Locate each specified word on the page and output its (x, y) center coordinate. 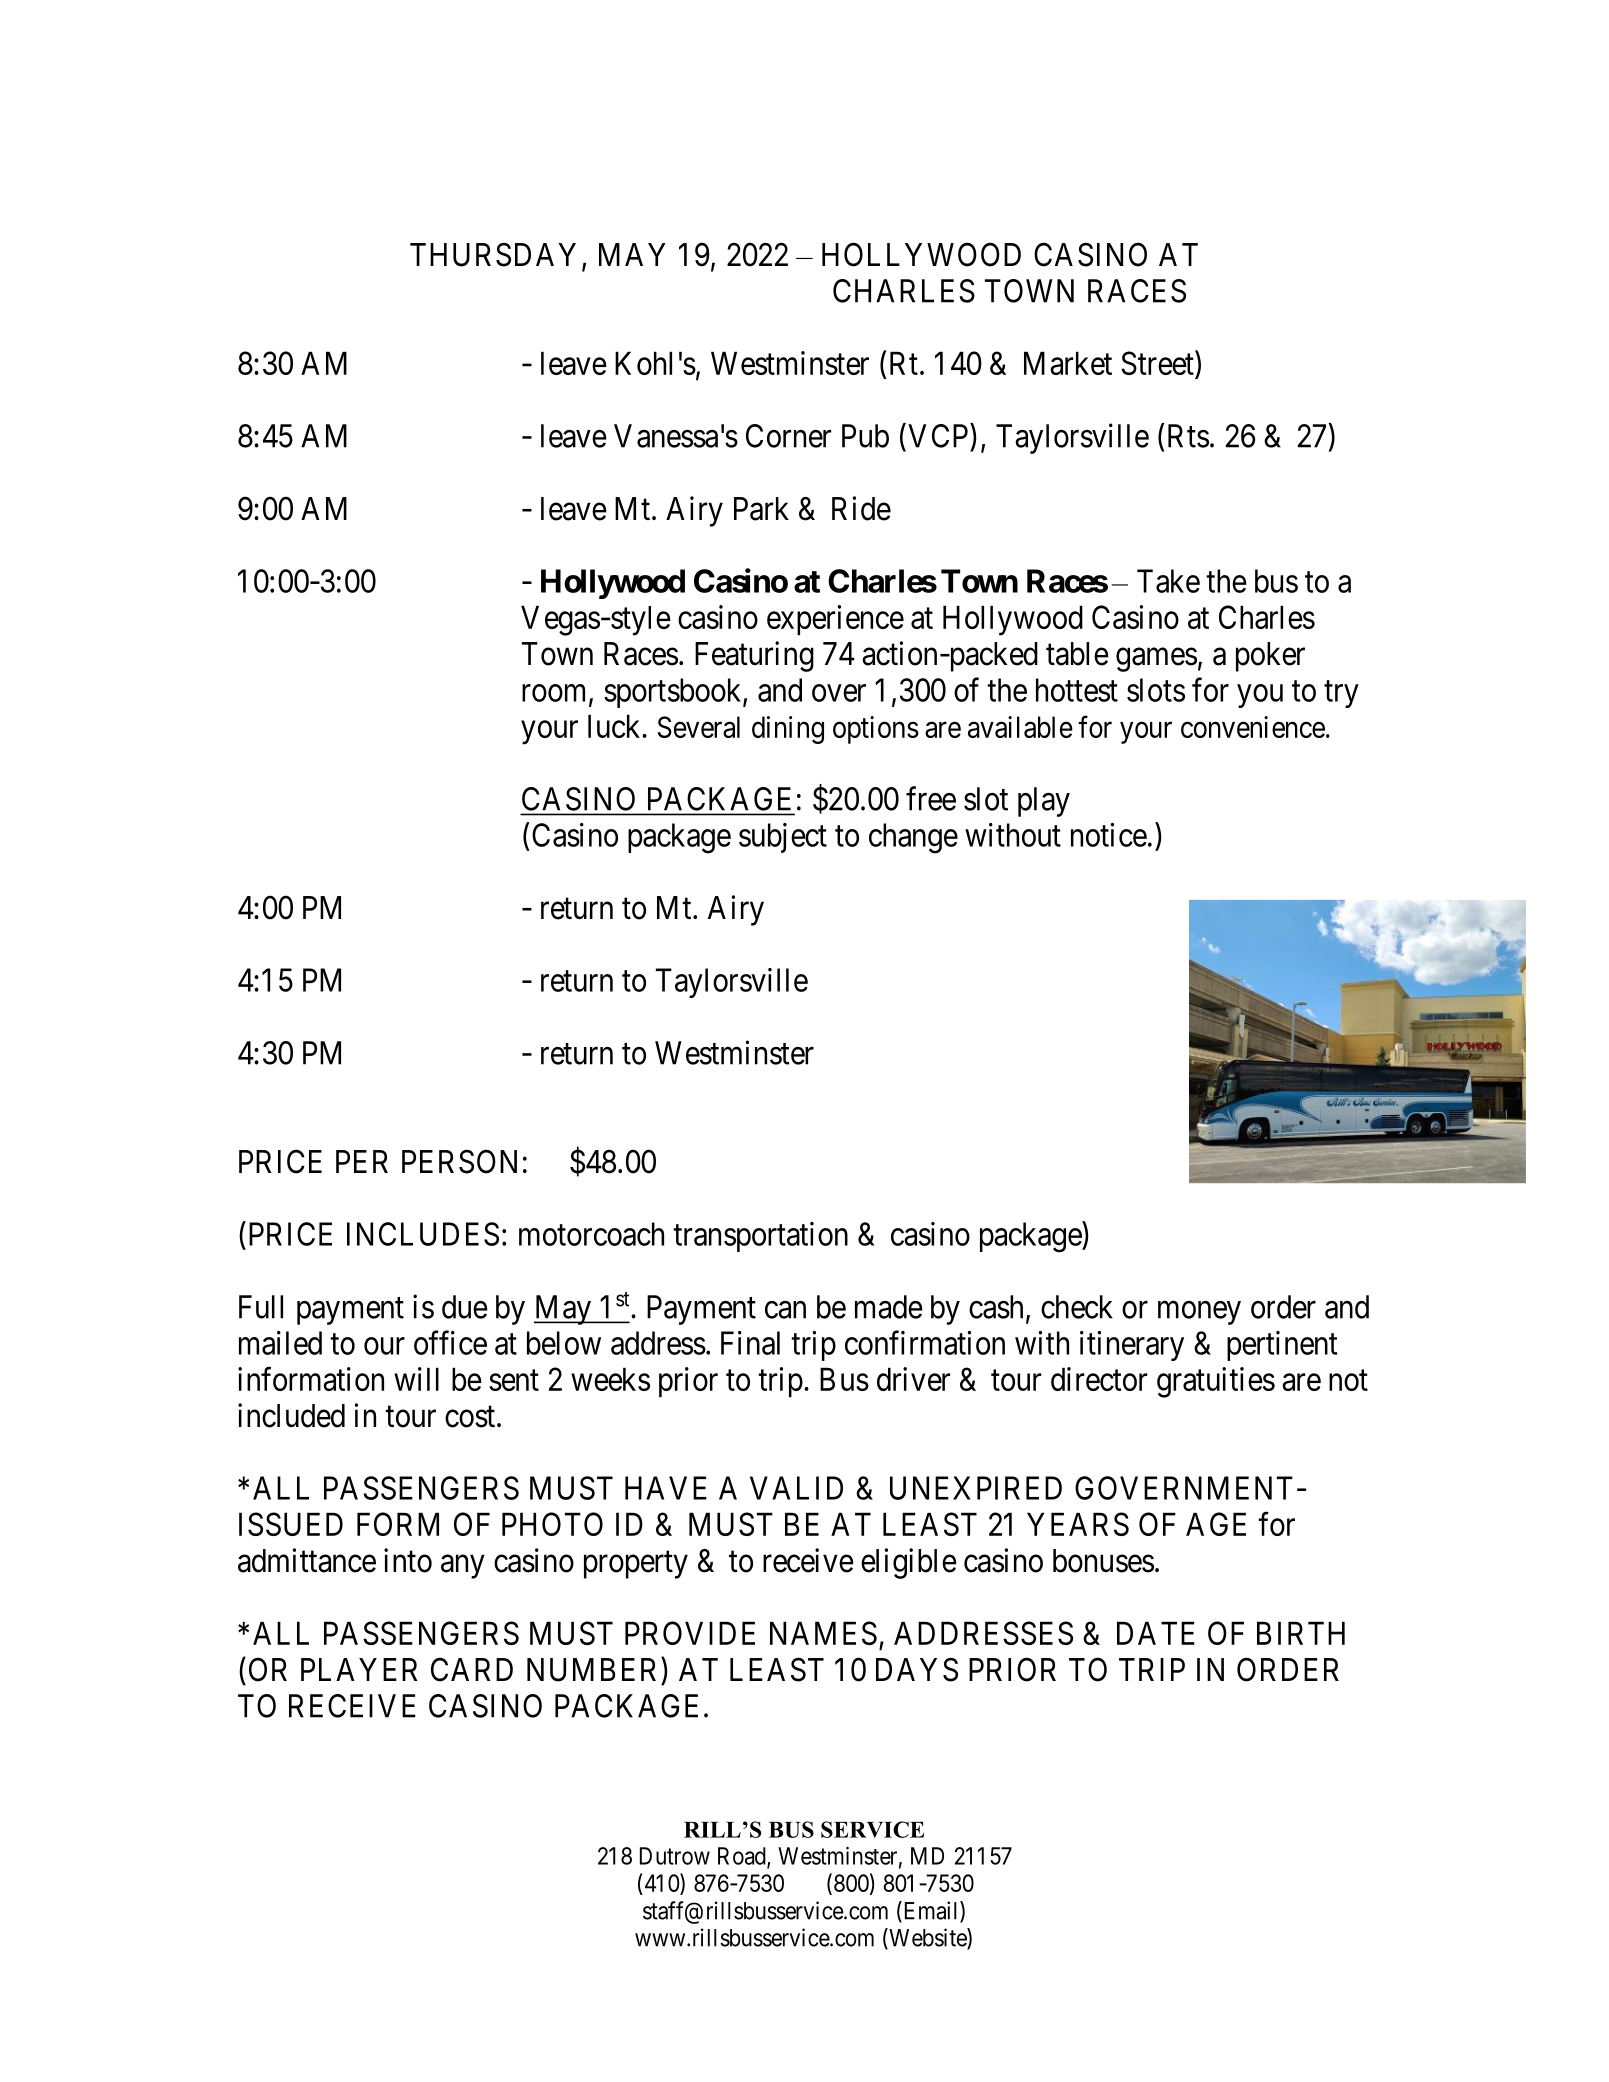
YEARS (1078, 1524)
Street (1158, 364)
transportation (760, 1237)
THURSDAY (493, 254)
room (556, 694)
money (1199, 1313)
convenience (1253, 727)
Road (743, 1857)
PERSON (459, 1161)
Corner (788, 436)
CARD (472, 1669)
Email (931, 1911)
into (408, 1560)
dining (788, 730)
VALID (796, 1488)
